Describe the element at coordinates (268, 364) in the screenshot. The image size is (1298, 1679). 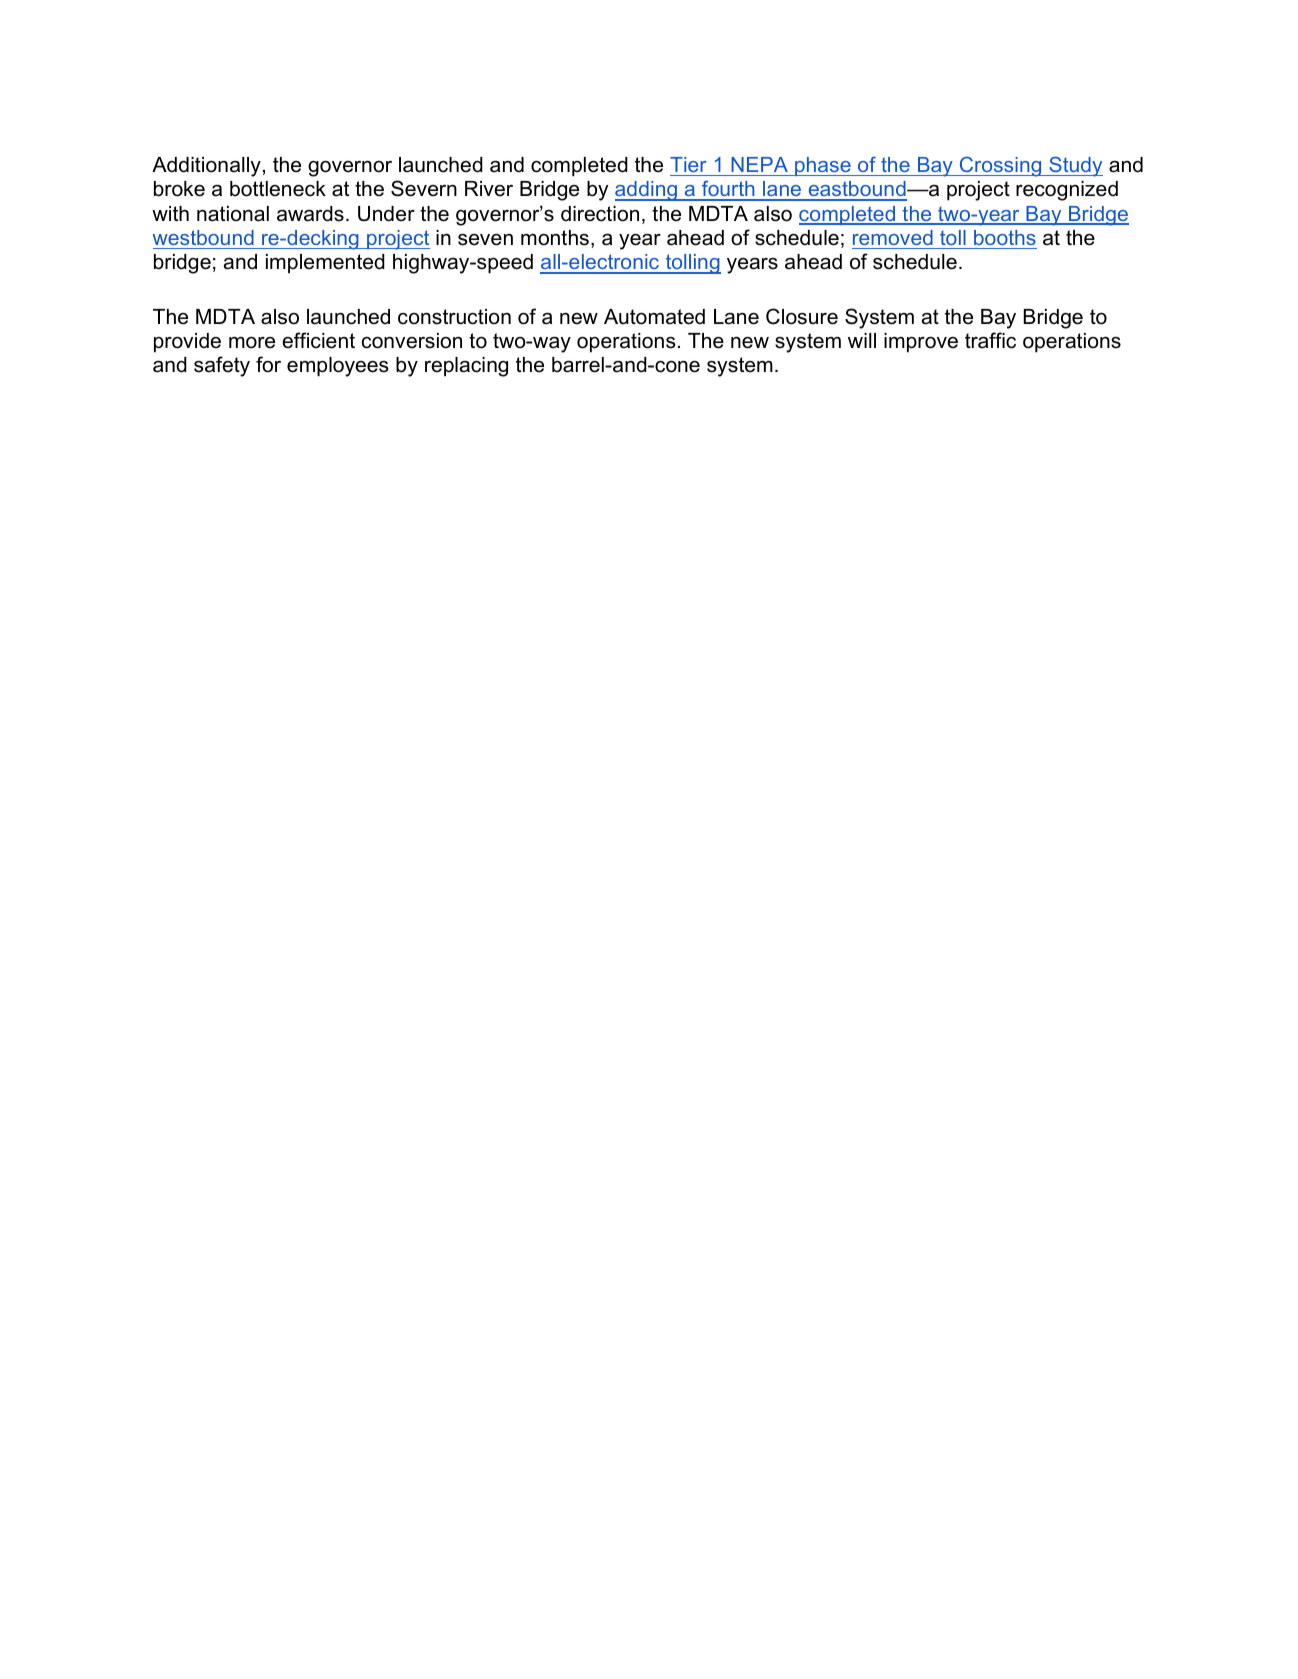
I see `for` at that location.
